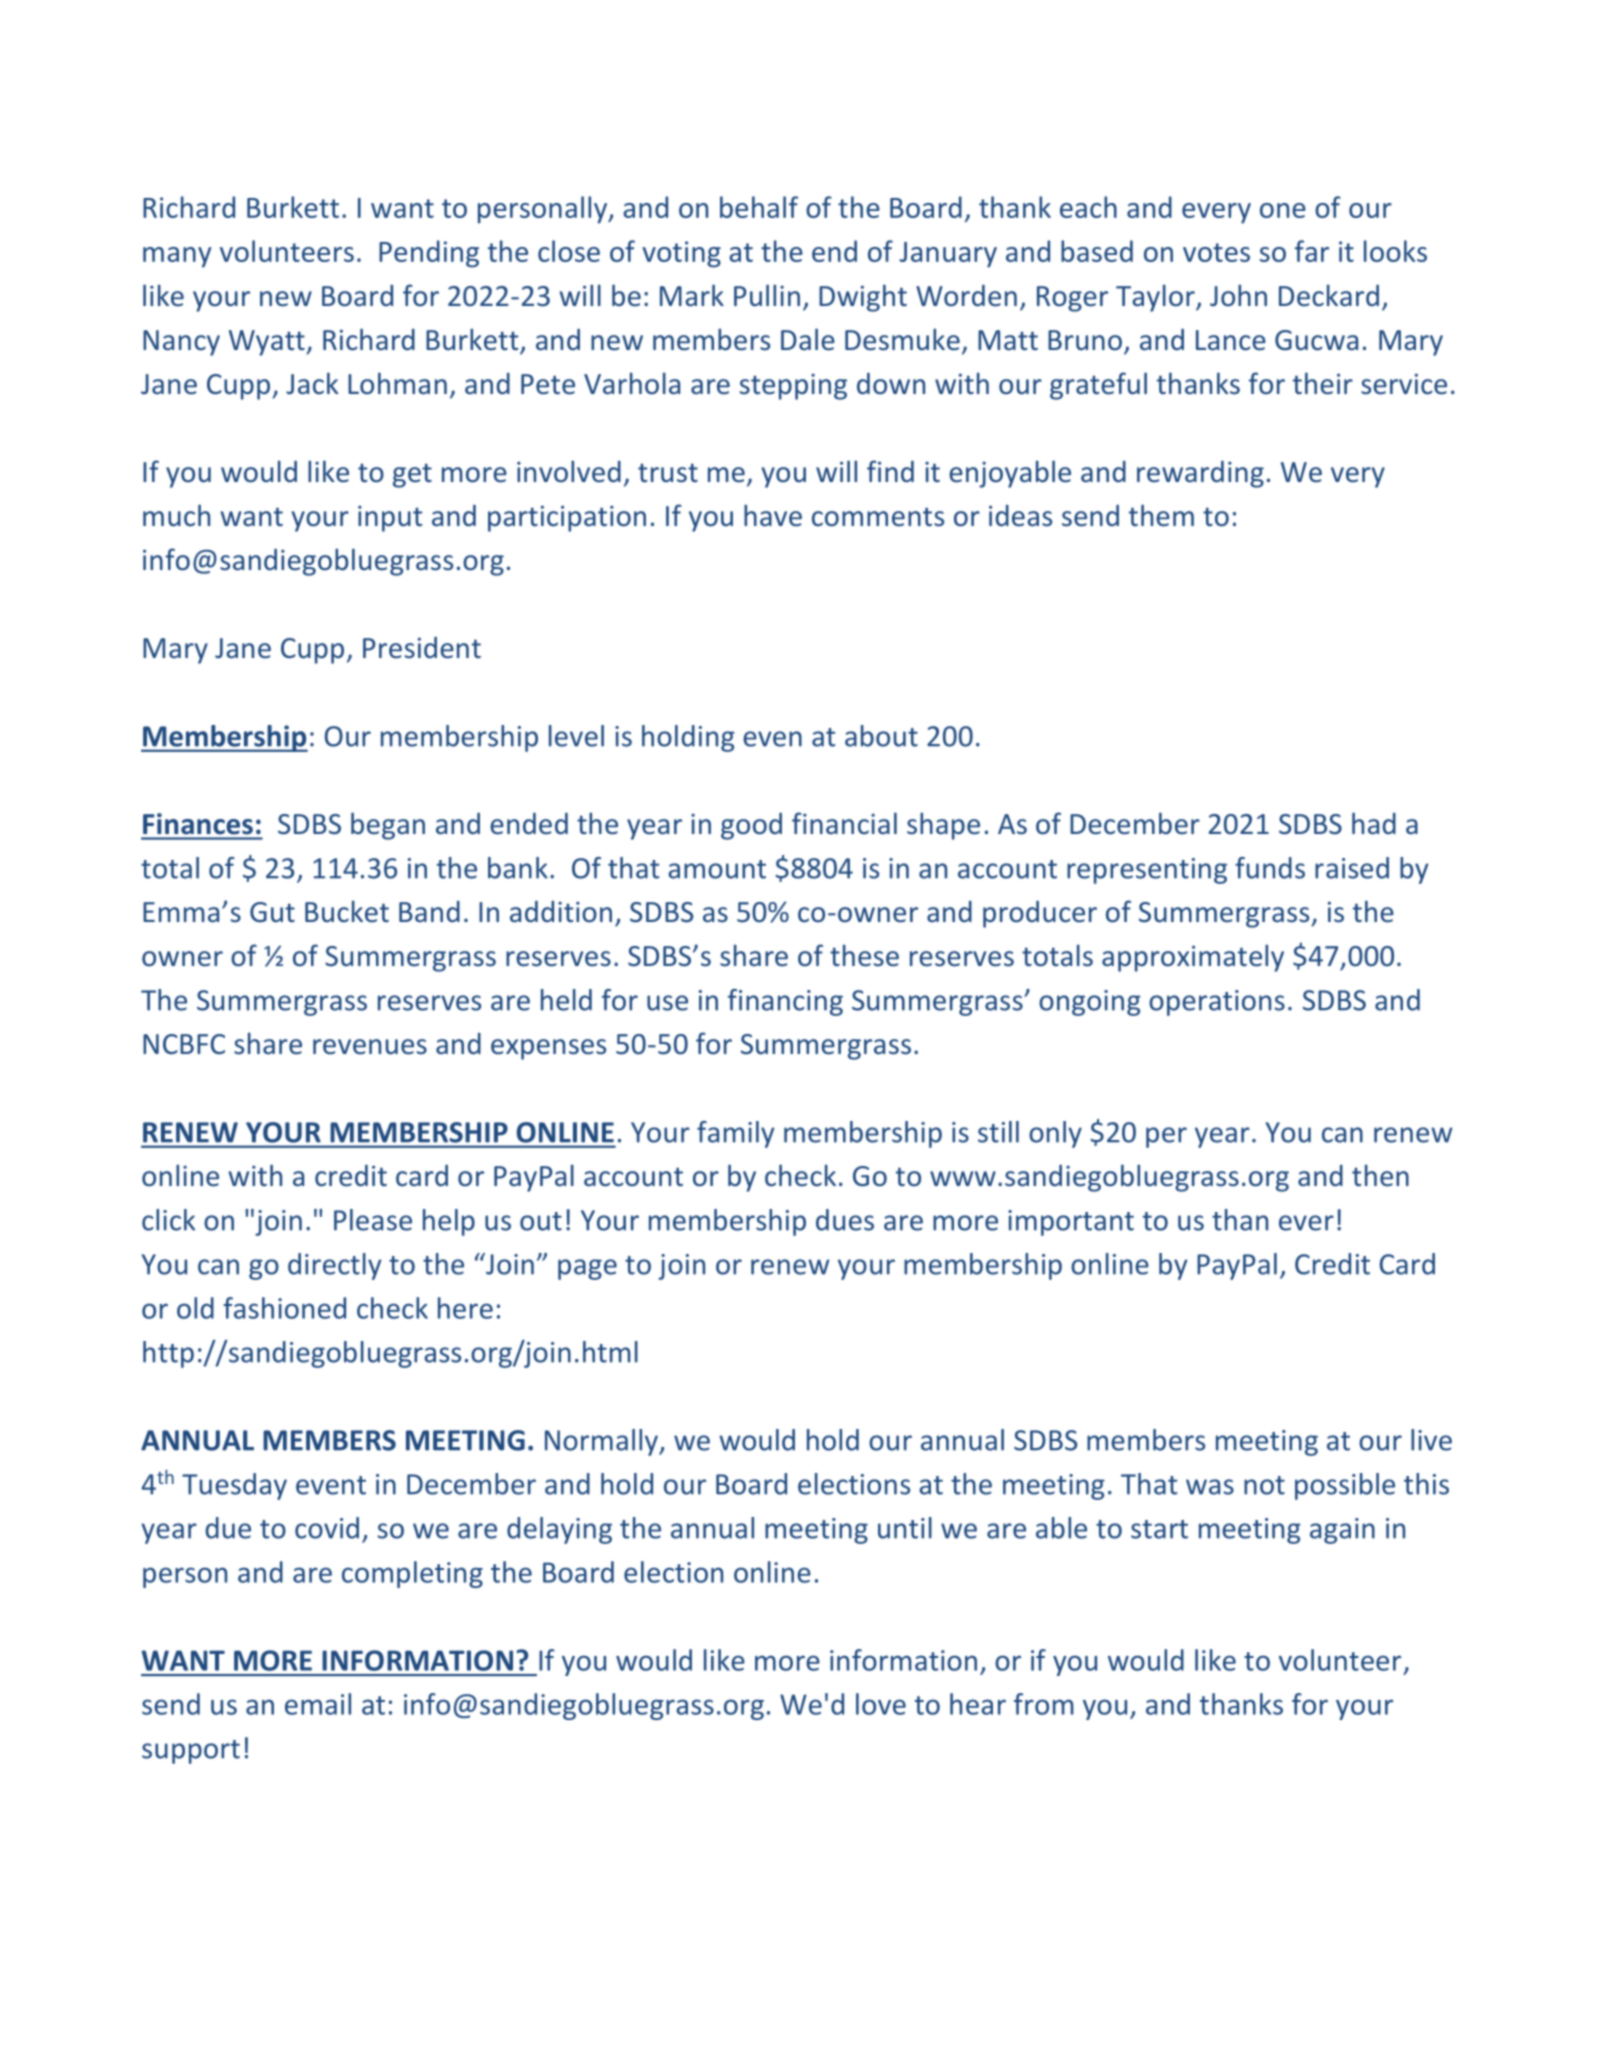 The height and width of the page is (2069, 1599). Describe the element at coordinates (318, 1704) in the page. I see `email` at that location.
